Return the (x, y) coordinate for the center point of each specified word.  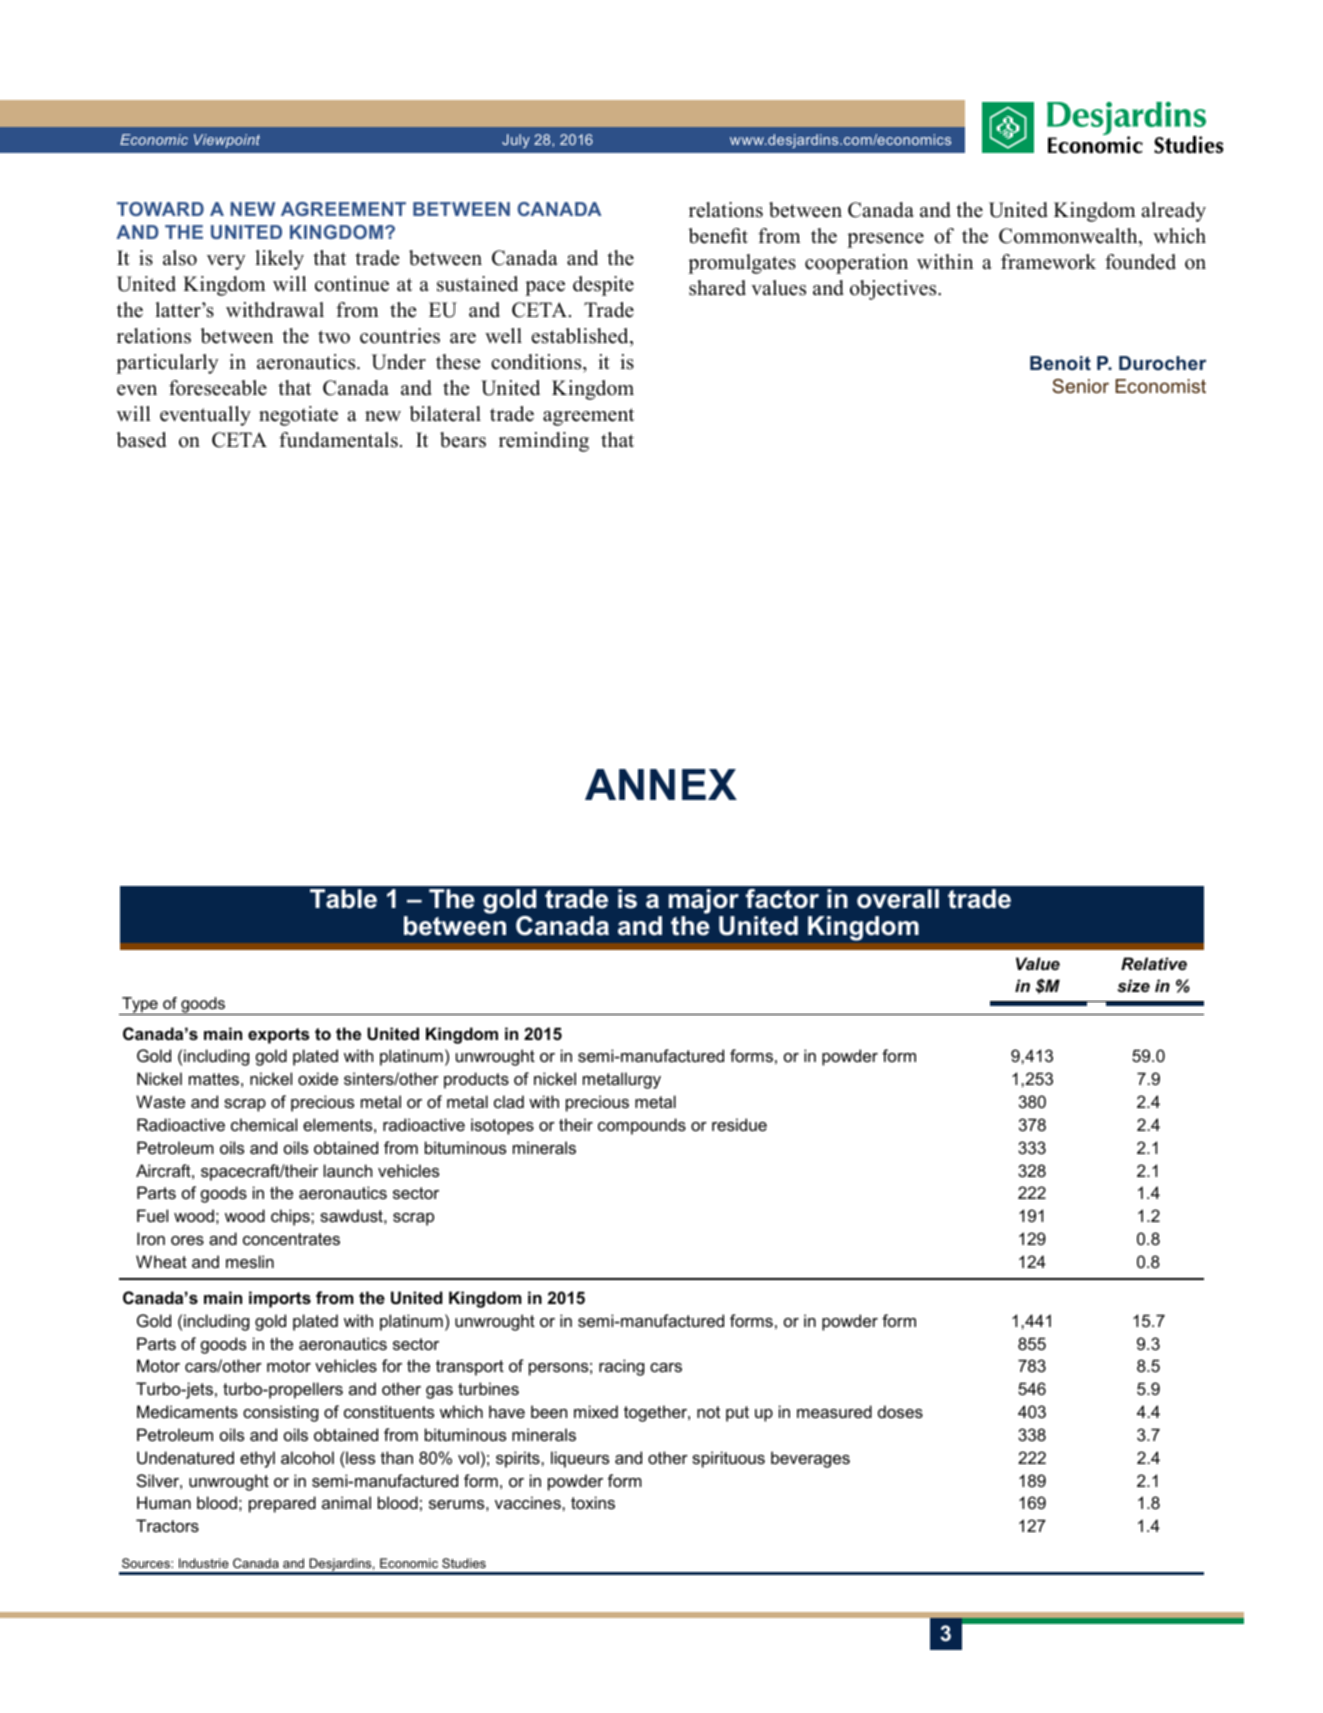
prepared (282, 1504)
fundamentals (338, 440)
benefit (718, 236)
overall (898, 899)
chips (291, 1217)
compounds (642, 1126)
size (1133, 985)
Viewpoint (227, 141)
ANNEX (661, 784)
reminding (544, 442)
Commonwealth (1069, 236)
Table (343, 899)
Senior (1080, 386)
